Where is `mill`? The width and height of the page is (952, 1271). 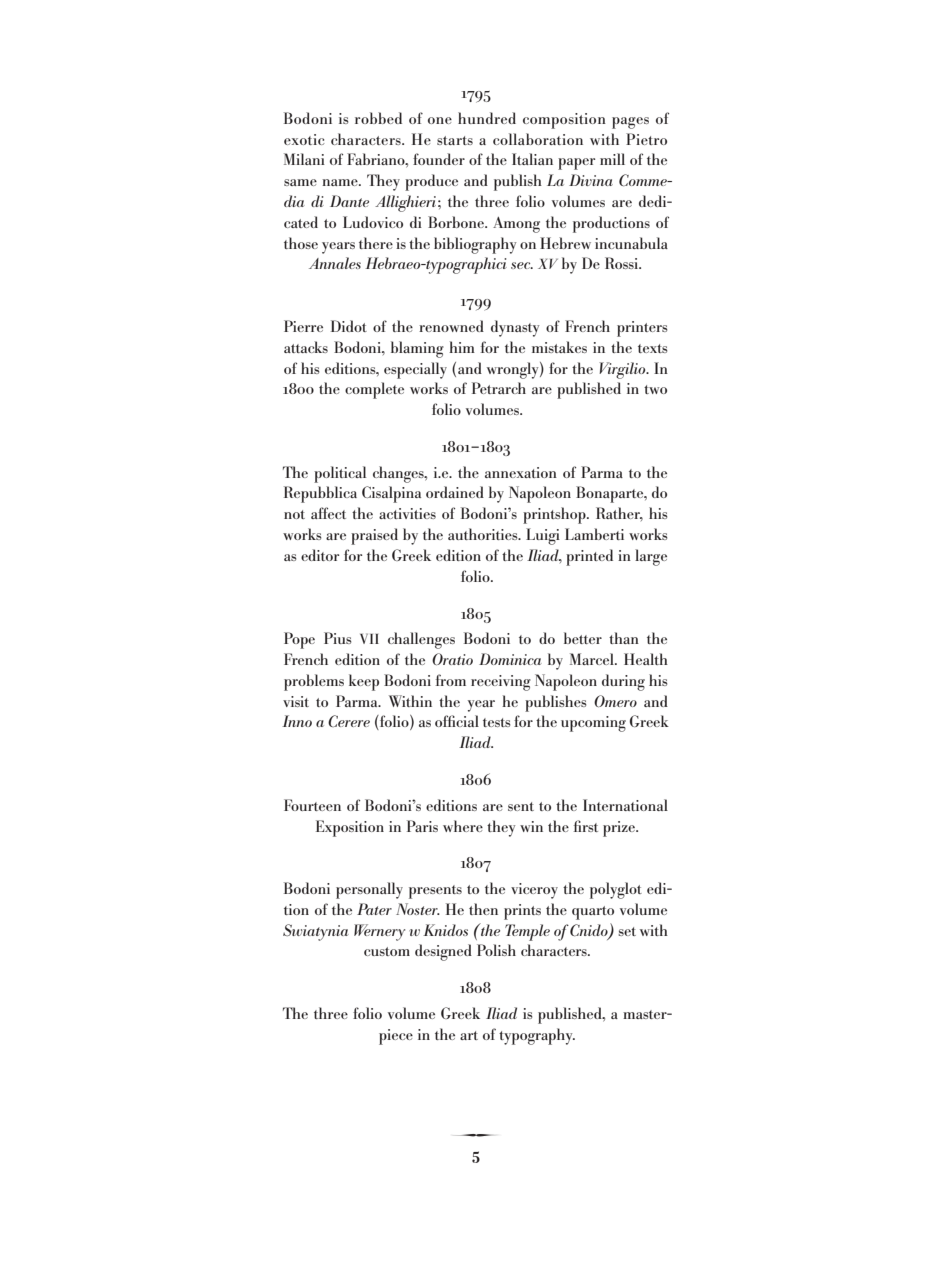 mill is located at coordinates (612, 159).
